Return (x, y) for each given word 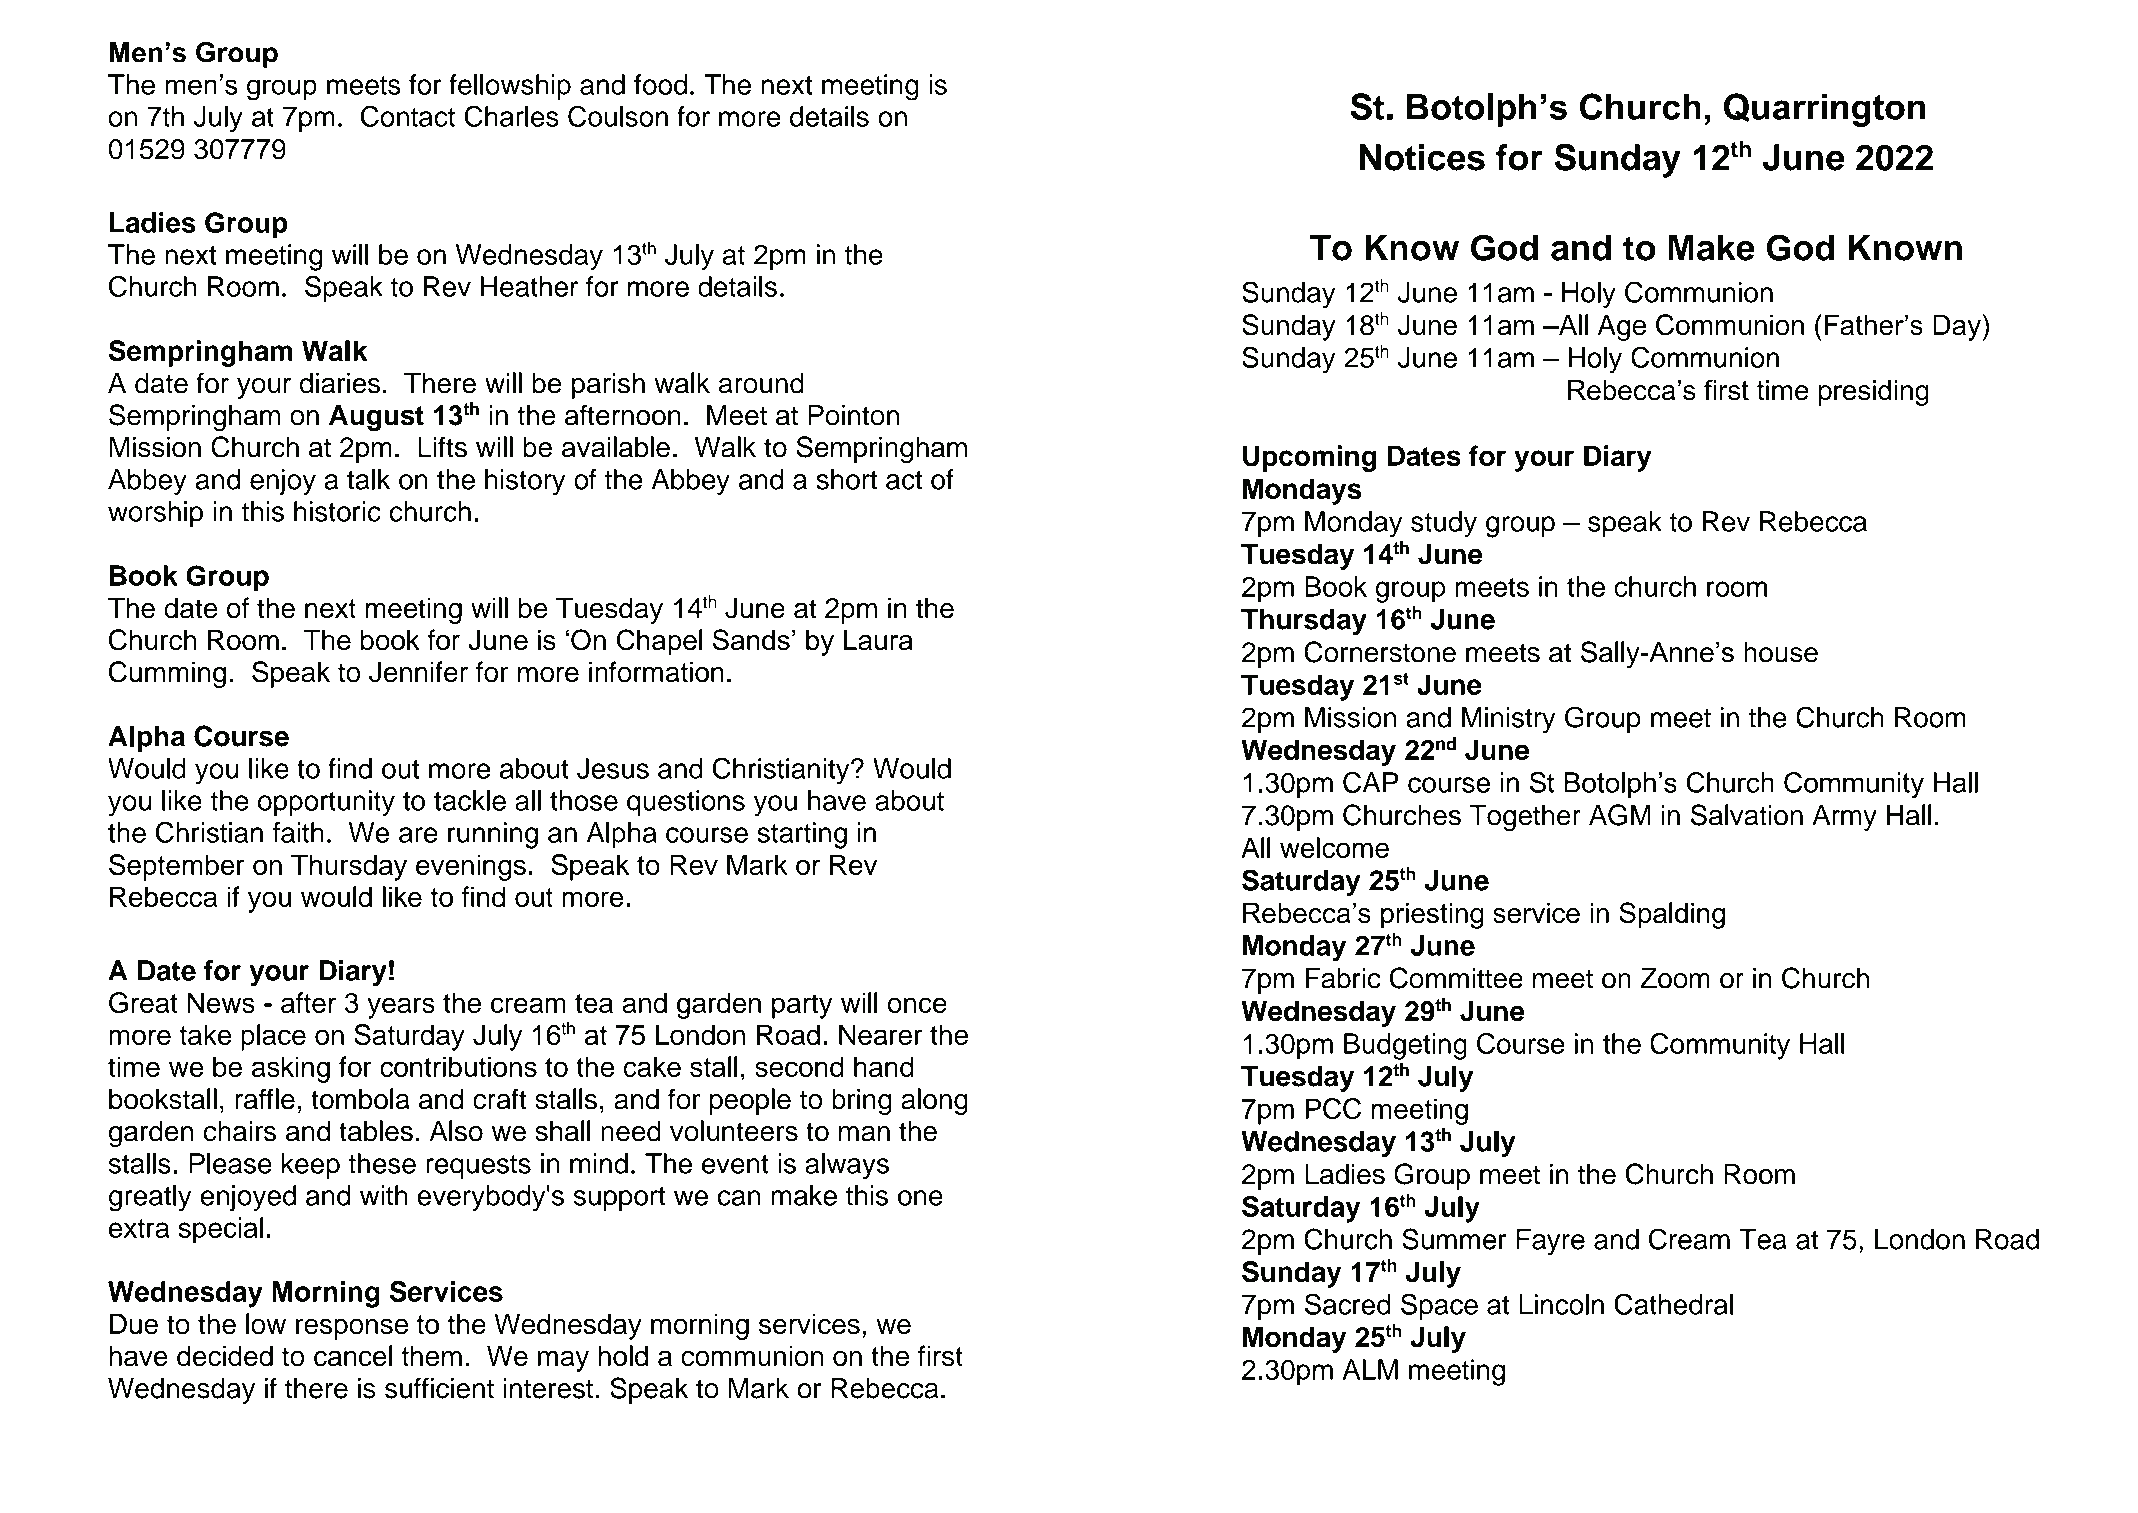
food (660, 84)
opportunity (326, 803)
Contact (408, 116)
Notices (1422, 157)
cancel (353, 1356)
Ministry (1508, 720)
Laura (878, 639)
